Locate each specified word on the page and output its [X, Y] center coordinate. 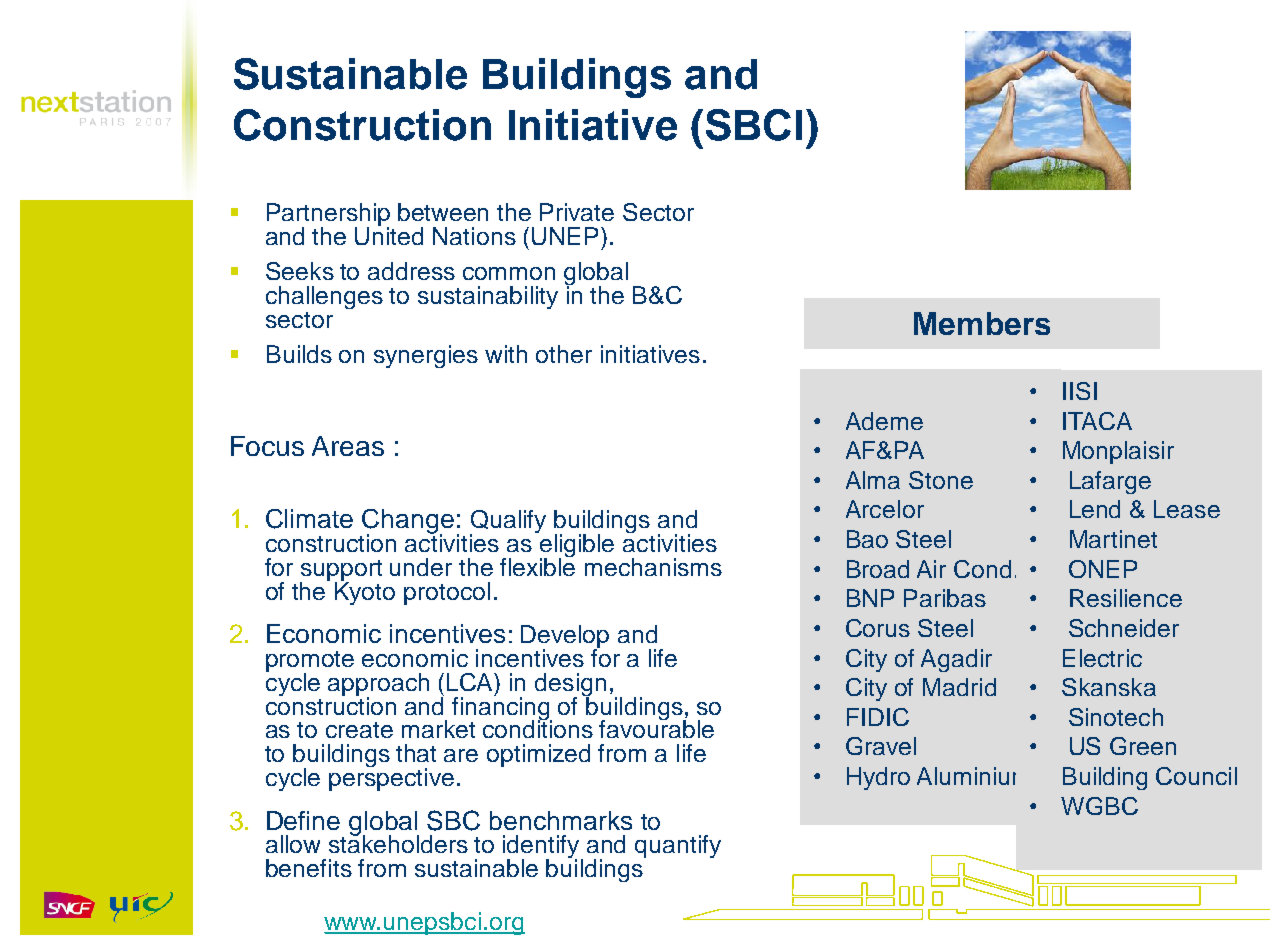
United [389, 235]
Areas [348, 446]
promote [310, 663]
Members [982, 323]
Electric [1102, 658]
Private [577, 212]
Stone [941, 480]
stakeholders [398, 843]
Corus [878, 628]
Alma [873, 480]
